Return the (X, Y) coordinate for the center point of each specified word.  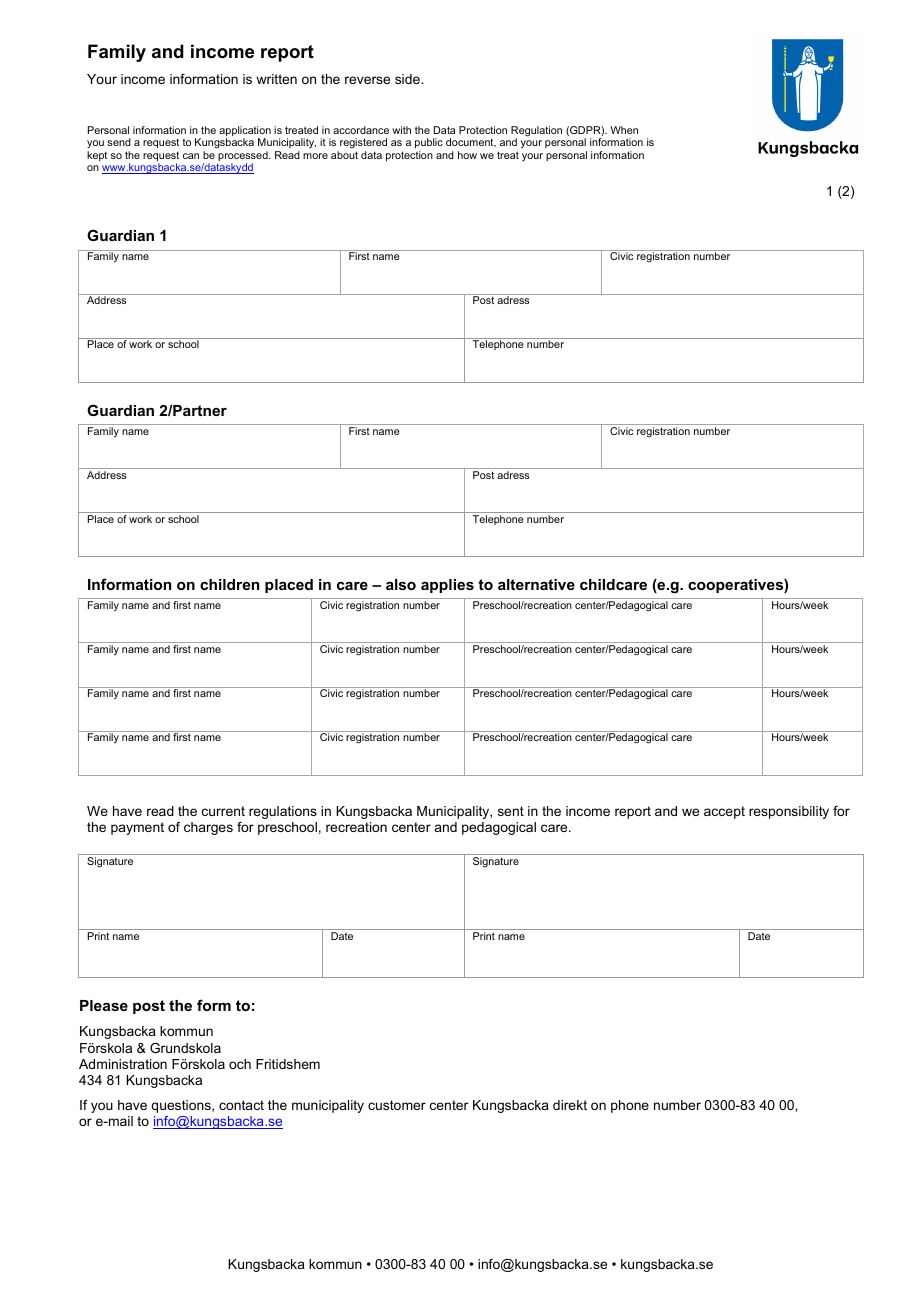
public (429, 143)
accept (724, 812)
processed (244, 157)
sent (511, 811)
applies (447, 586)
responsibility (789, 812)
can (191, 156)
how (467, 155)
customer (397, 1105)
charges (208, 828)
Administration (123, 1064)
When (624, 130)
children (229, 584)
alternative (536, 584)
